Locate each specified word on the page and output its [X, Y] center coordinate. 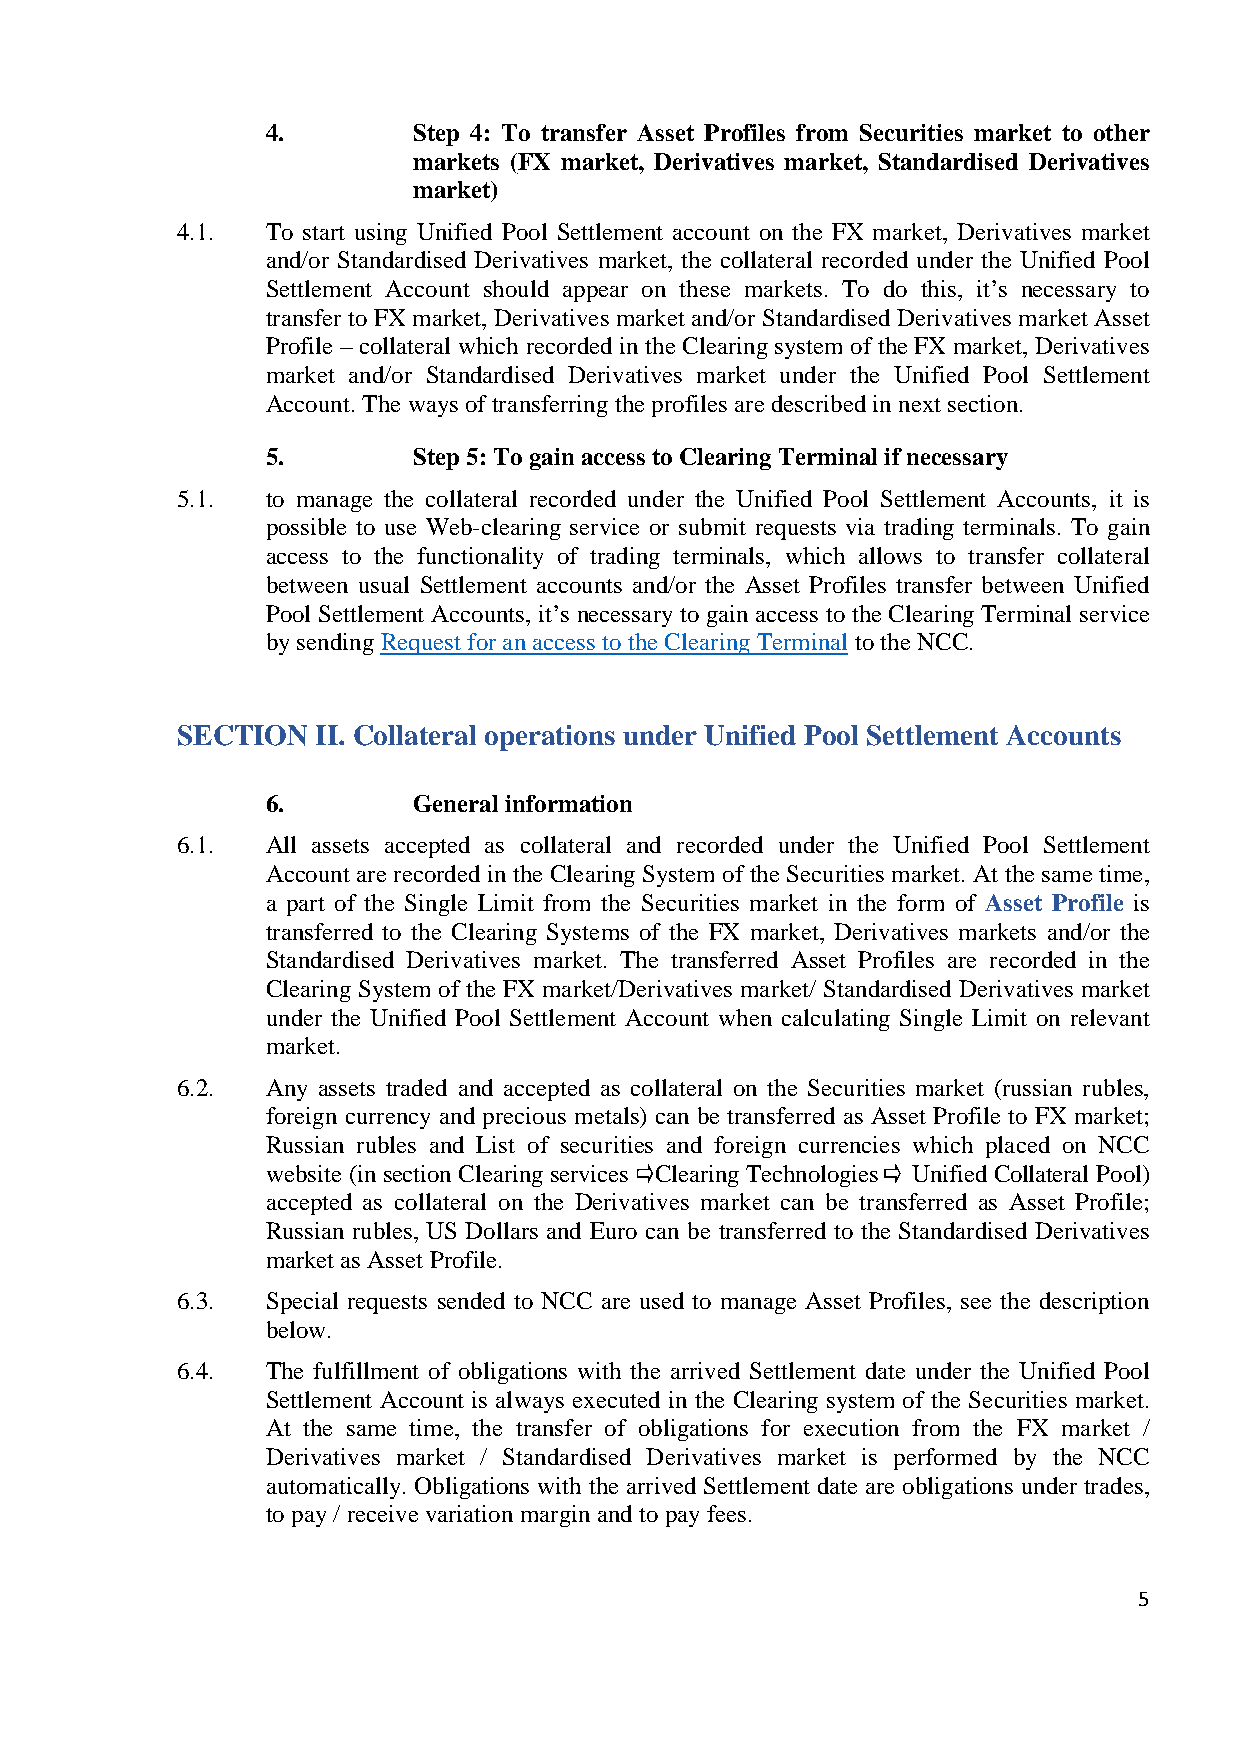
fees [726, 1513]
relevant [1110, 1017]
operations [550, 738]
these [704, 288]
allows [890, 555]
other [1122, 132]
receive [383, 1513]
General [456, 803]
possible [306, 529]
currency [388, 1121]
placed [1018, 1147]
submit [712, 526]
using [381, 234]
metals [608, 1115]
